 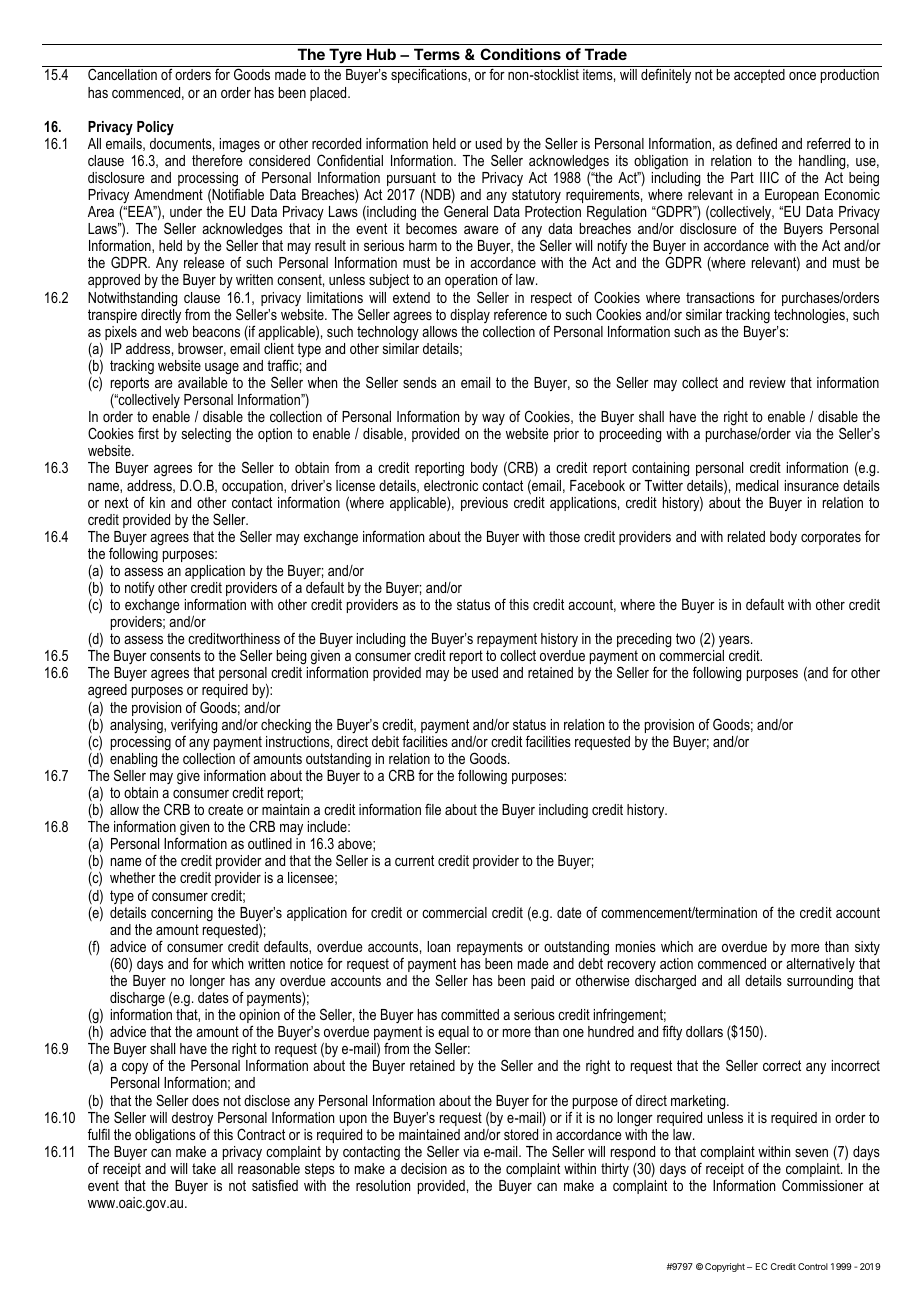 What do you see at coordinates (204, 1168) in the page?
I see `take` at bounding box center [204, 1168].
